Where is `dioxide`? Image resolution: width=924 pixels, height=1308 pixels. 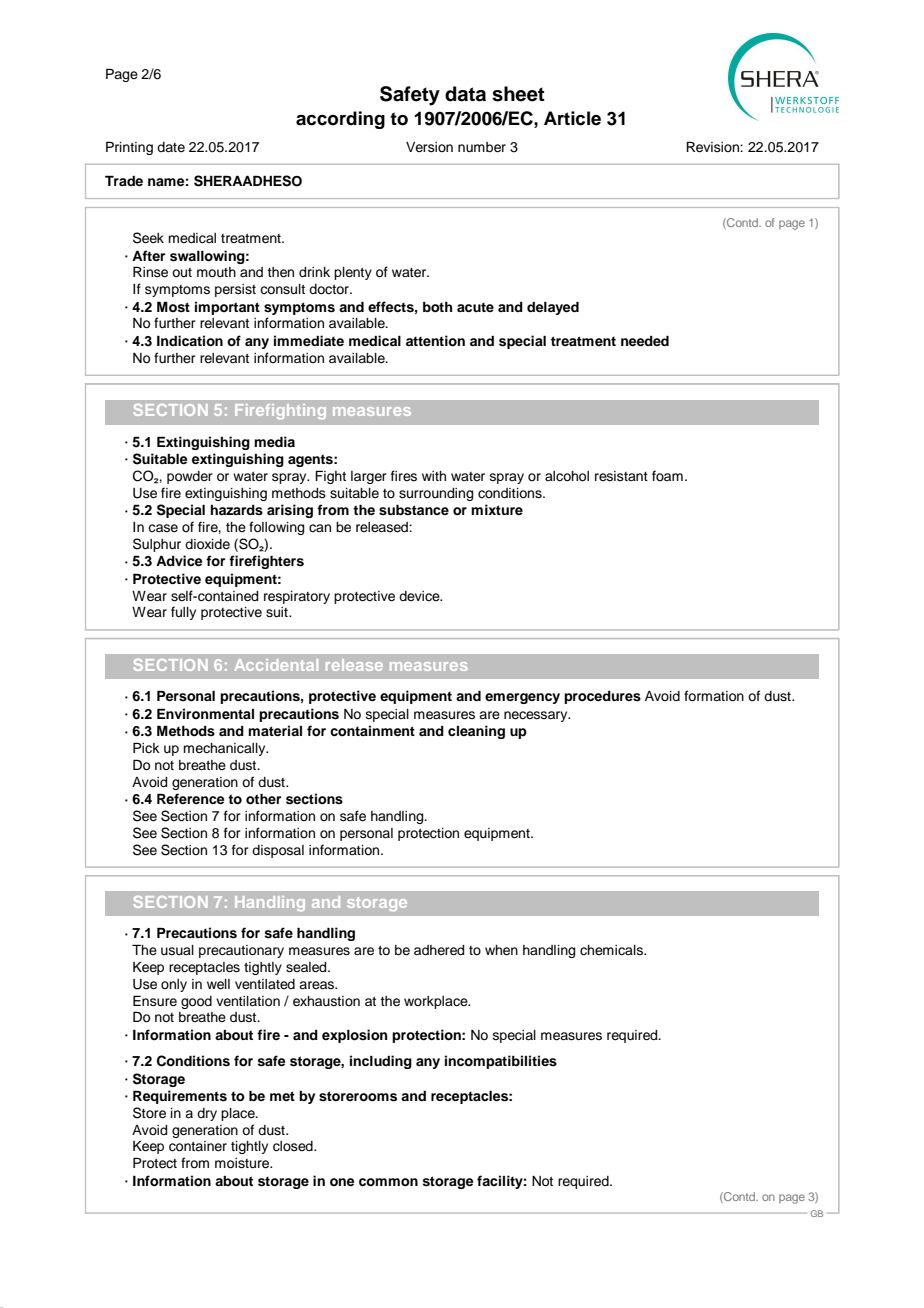
dioxide is located at coordinates (207, 544).
